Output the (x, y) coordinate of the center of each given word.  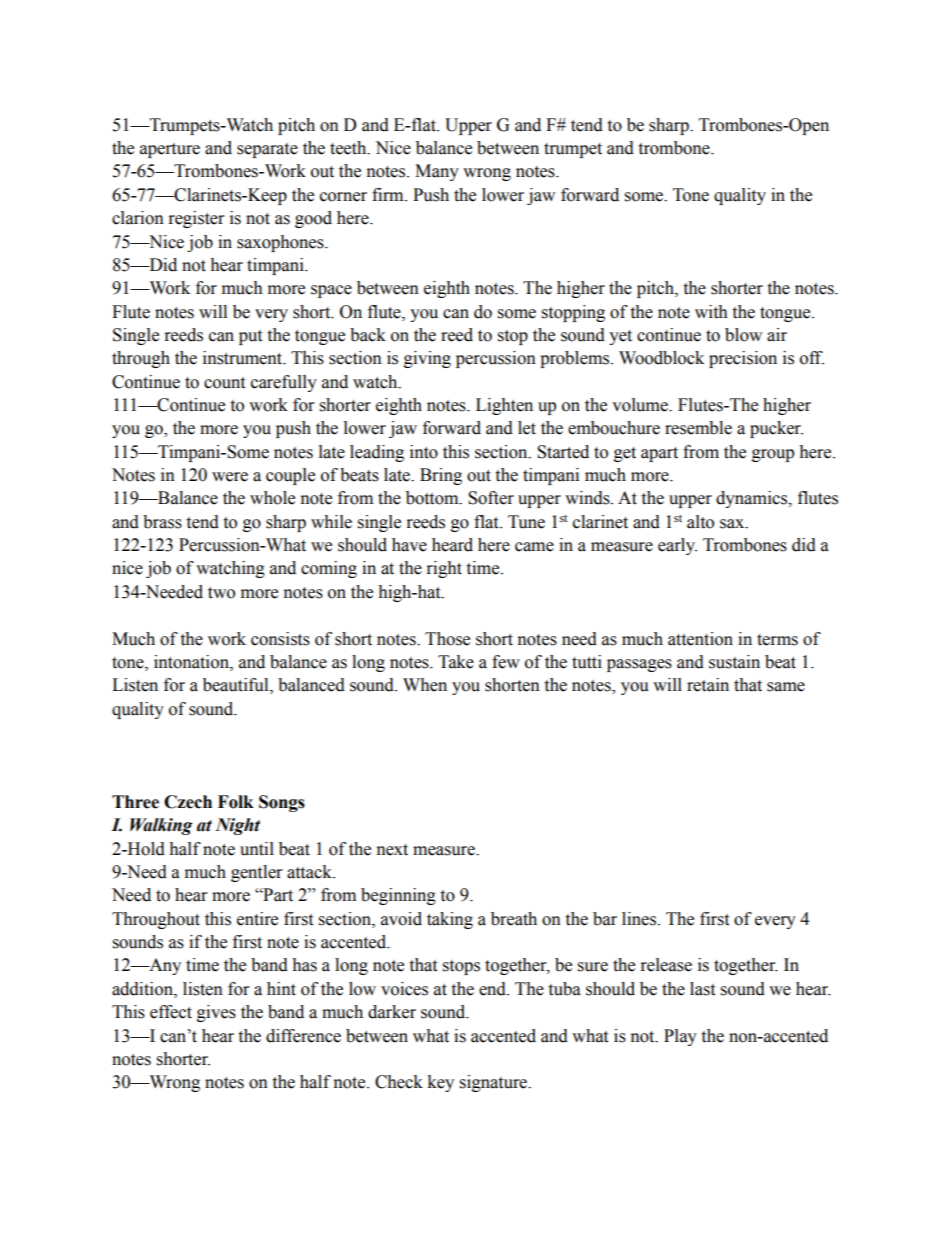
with (711, 312)
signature (494, 1083)
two (221, 593)
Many (437, 172)
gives (216, 1013)
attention (700, 639)
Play (680, 1037)
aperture (170, 150)
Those (447, 639)
